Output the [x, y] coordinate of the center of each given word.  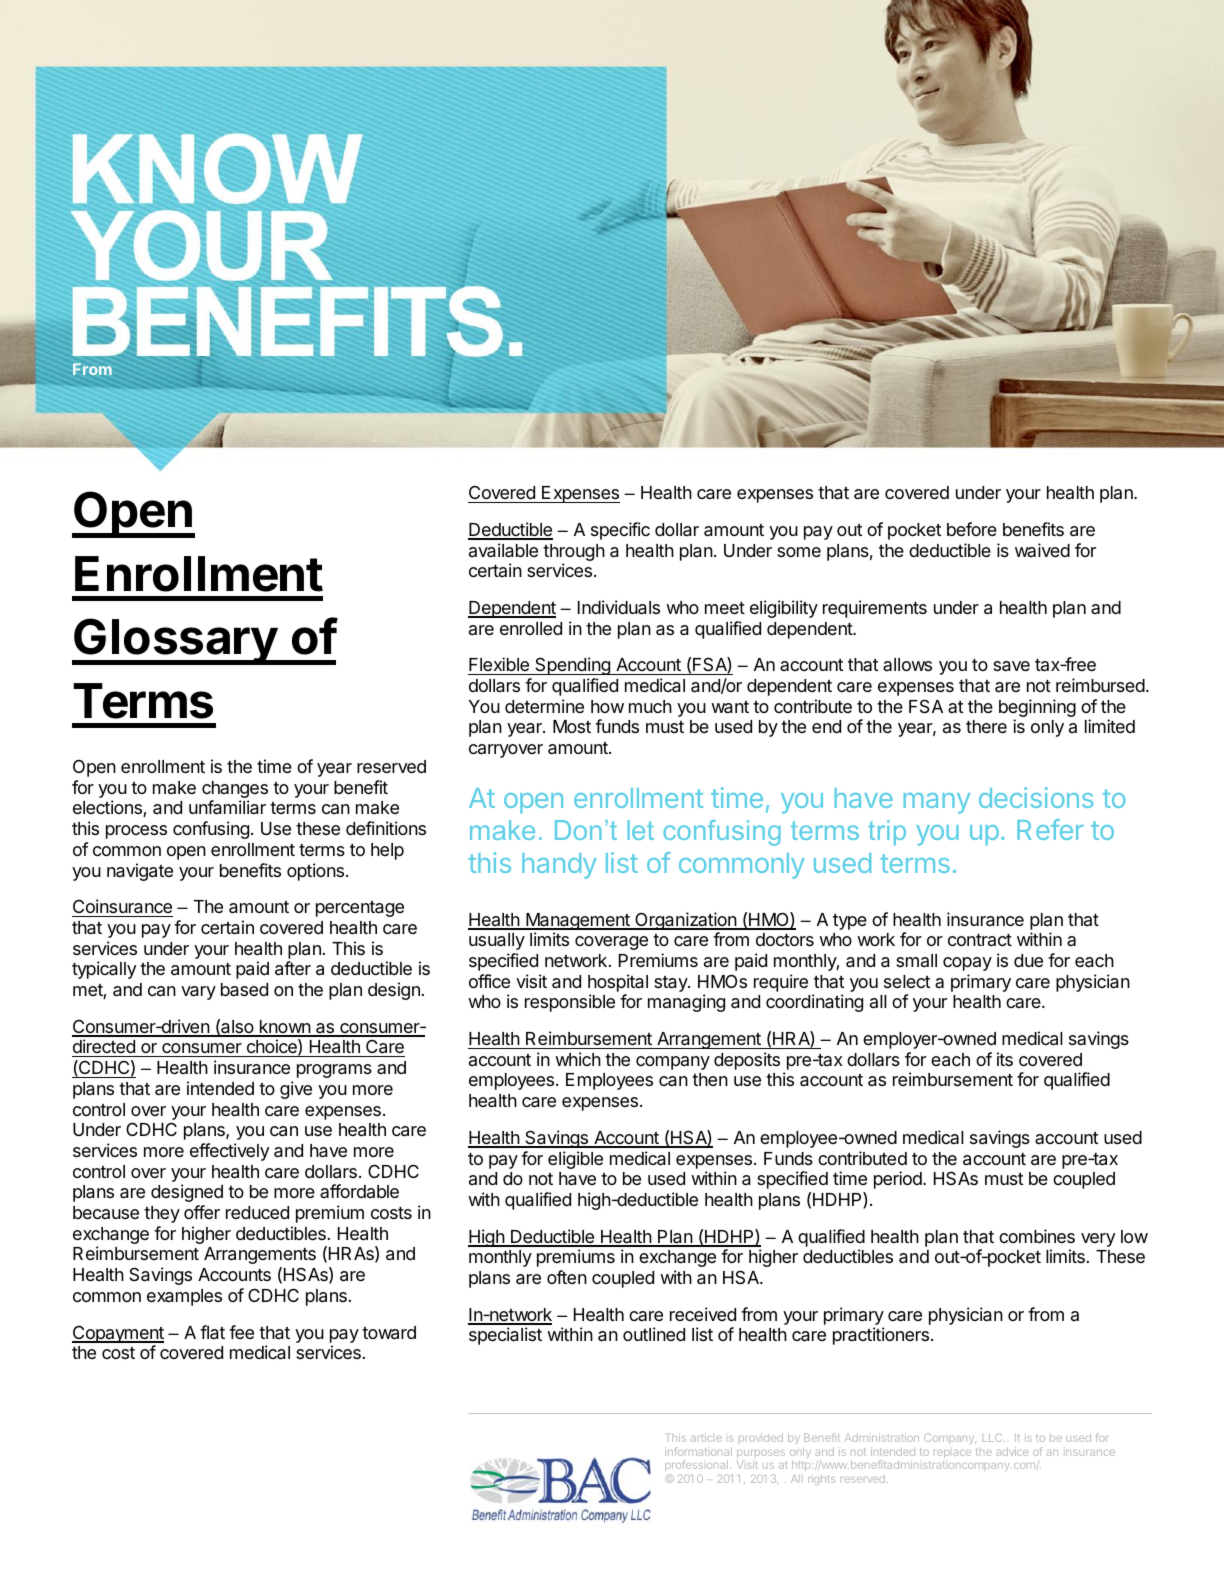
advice [1012, 1451]
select [907, 981]
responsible [570, 1003]
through [574, 554]
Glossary [175, 641]
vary [198, 993]
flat [212, 1332]
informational [698, 1451]
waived [1042, 550]
